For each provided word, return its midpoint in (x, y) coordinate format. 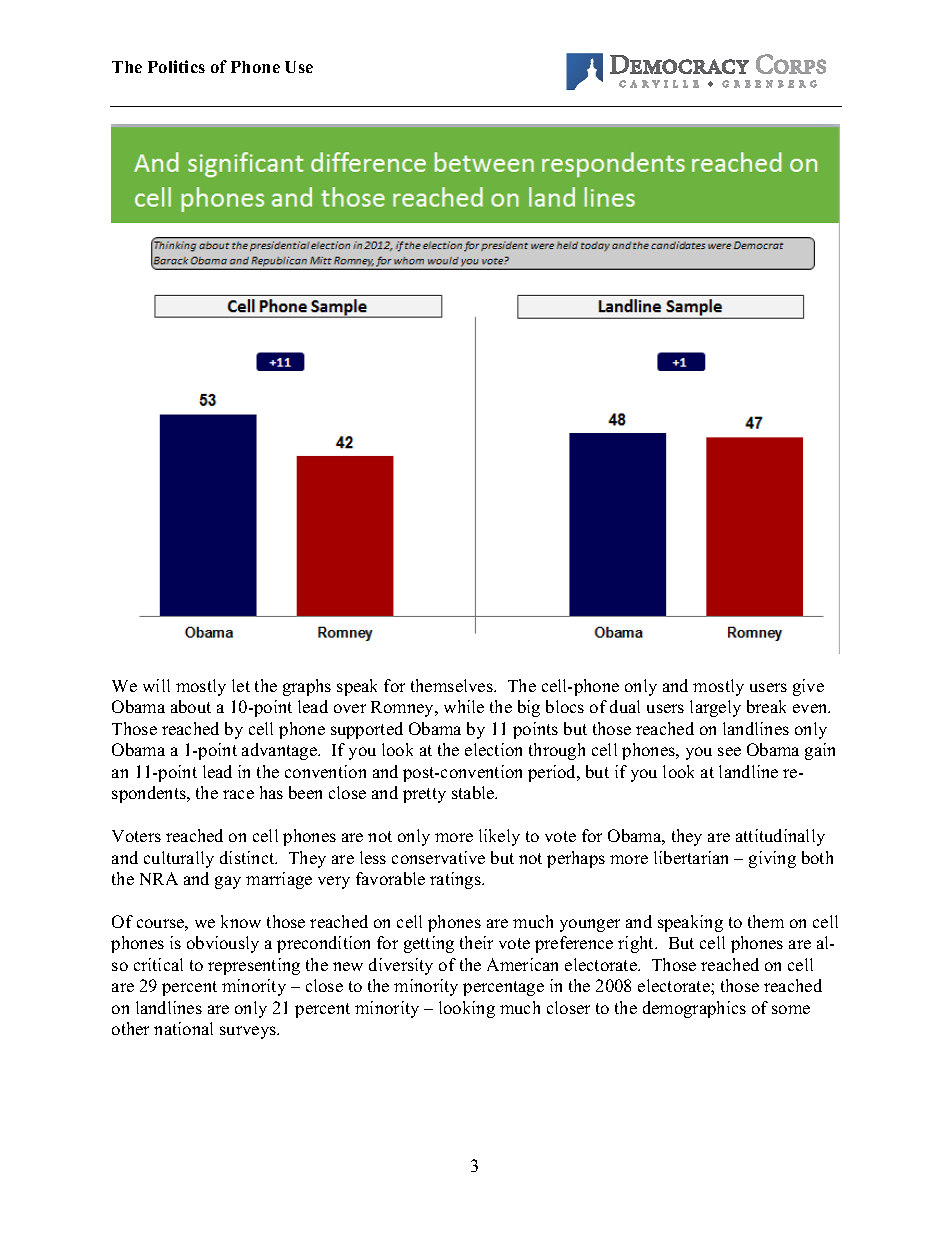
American (522, 964)
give (808, 687)
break (766, 706)
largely (715, 708)
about (191, 706)
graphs (307, 687)
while (464, 706)
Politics (176, 66)
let (241, 685)
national (183, 1028)
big (529, 708)
